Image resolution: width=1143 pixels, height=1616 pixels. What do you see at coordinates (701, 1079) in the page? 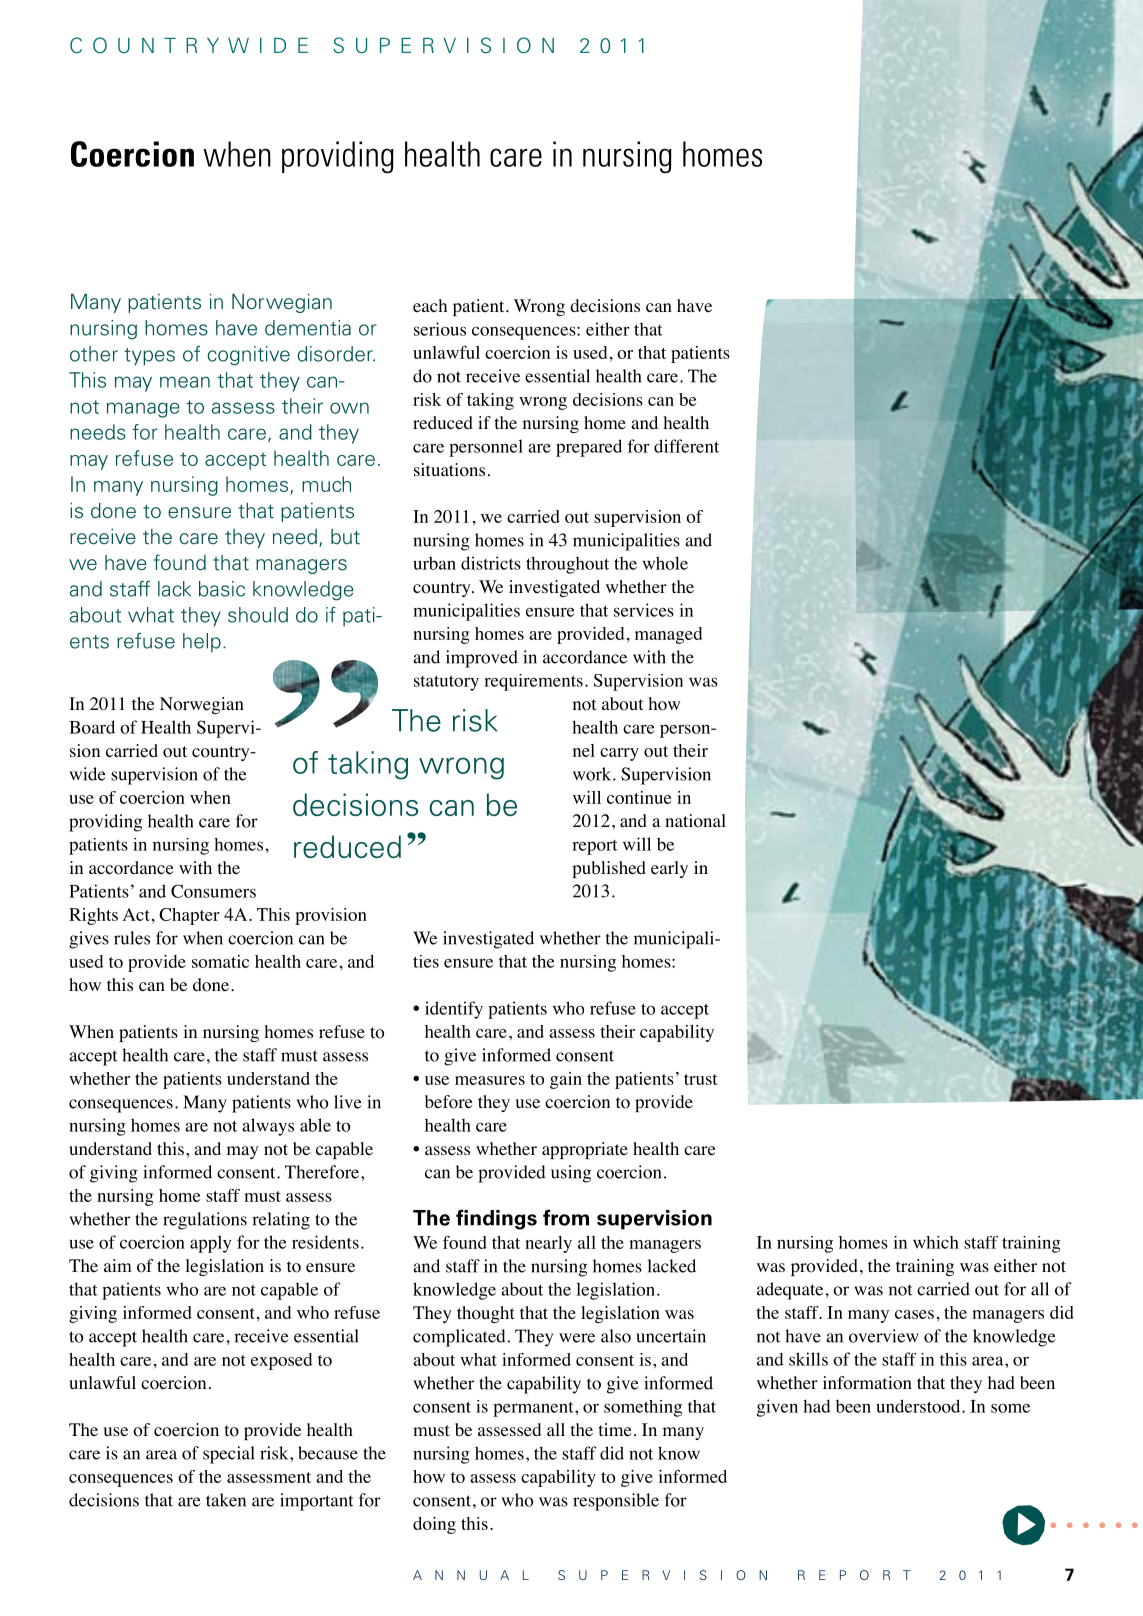
I see `trust` at bounding box center [701, 1079].
